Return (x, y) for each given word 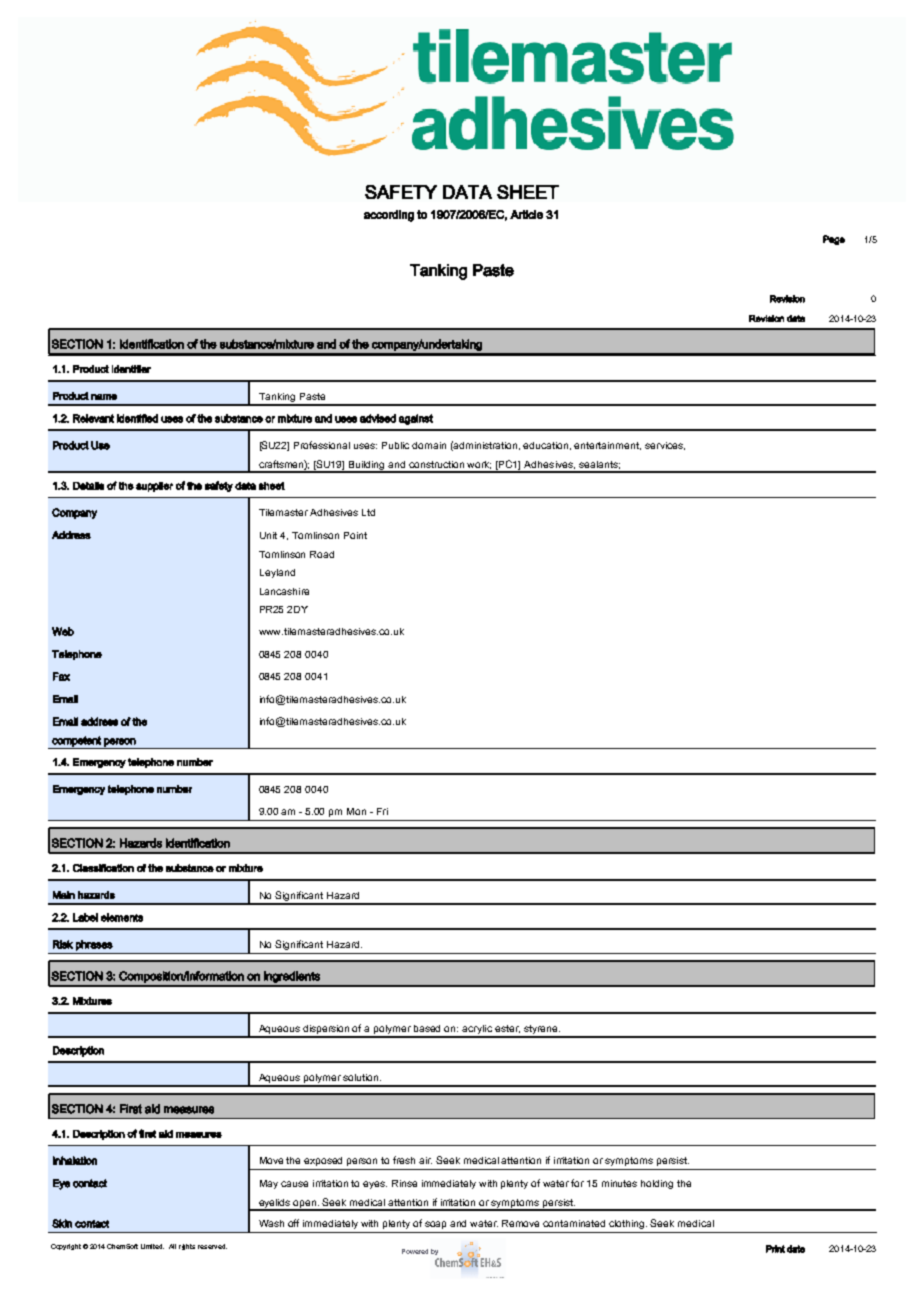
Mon (356, 811)
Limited (152, 1246)
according (389, 216)
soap (435, 1225)
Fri (382, 811)
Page (834, 240)
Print (775, 1249)
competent (76, 742)
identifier (131, 369)
